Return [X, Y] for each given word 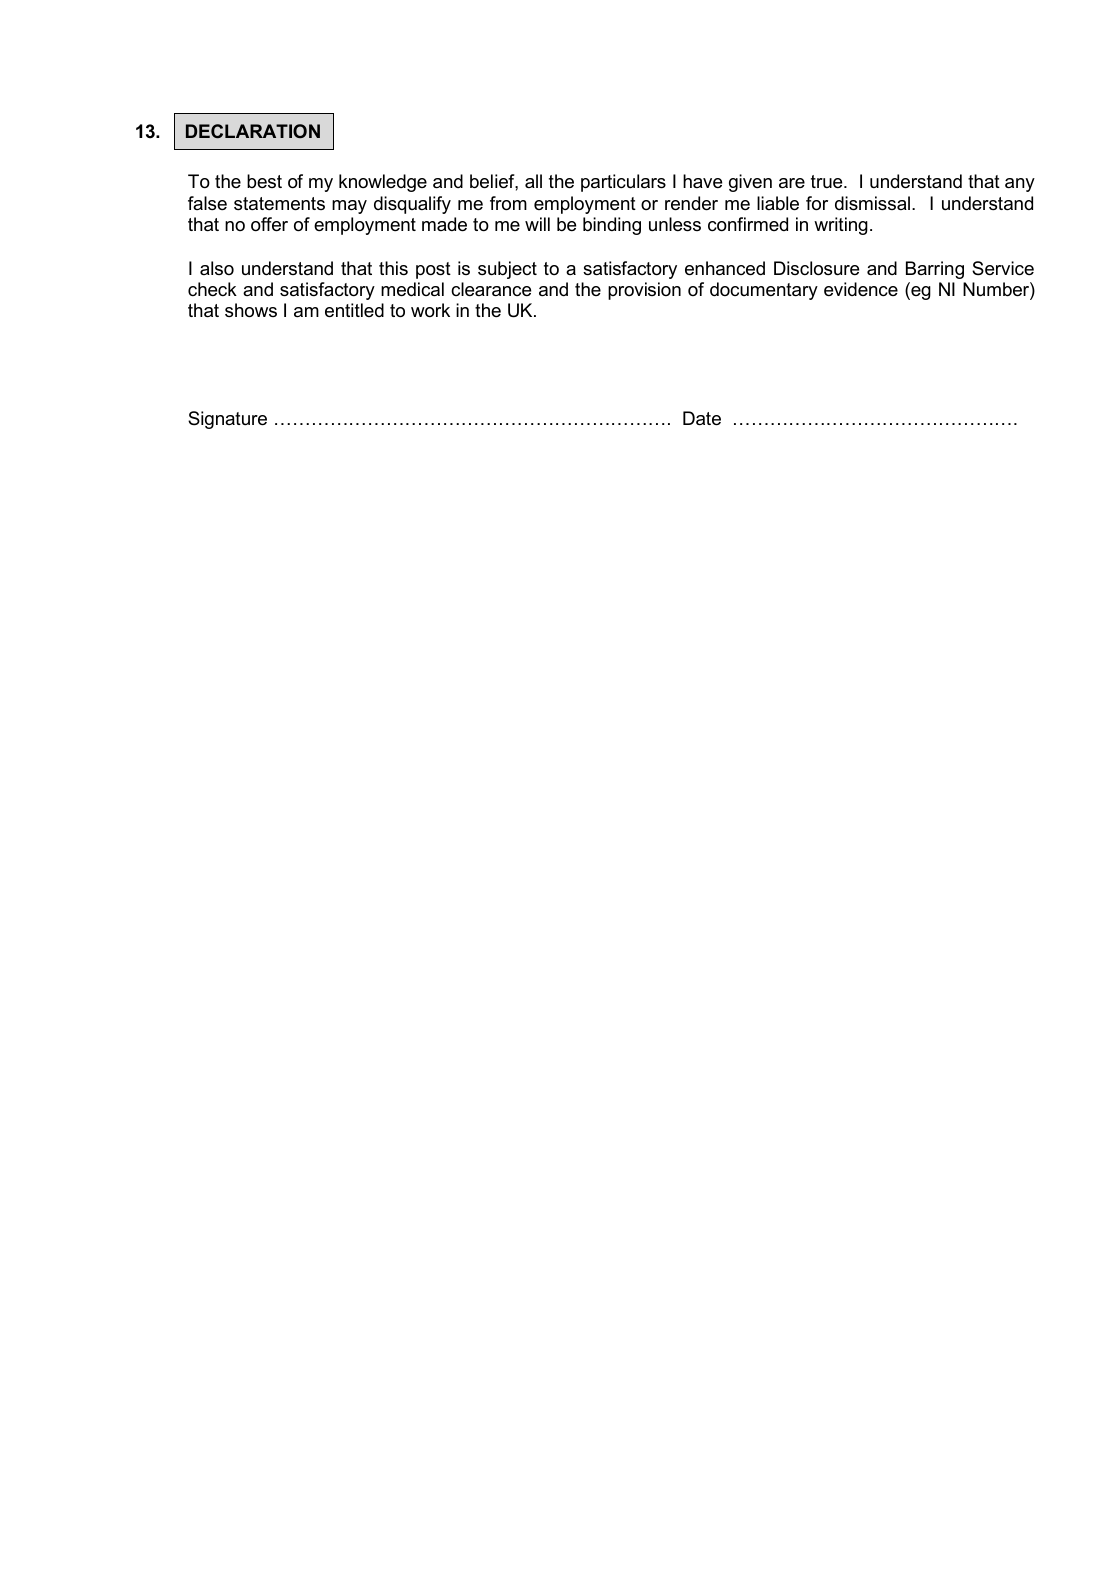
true [828, 181]
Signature [227, 420]
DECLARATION [253, 131]
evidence [861, 289]
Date [702, 418]
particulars [623, 183]
